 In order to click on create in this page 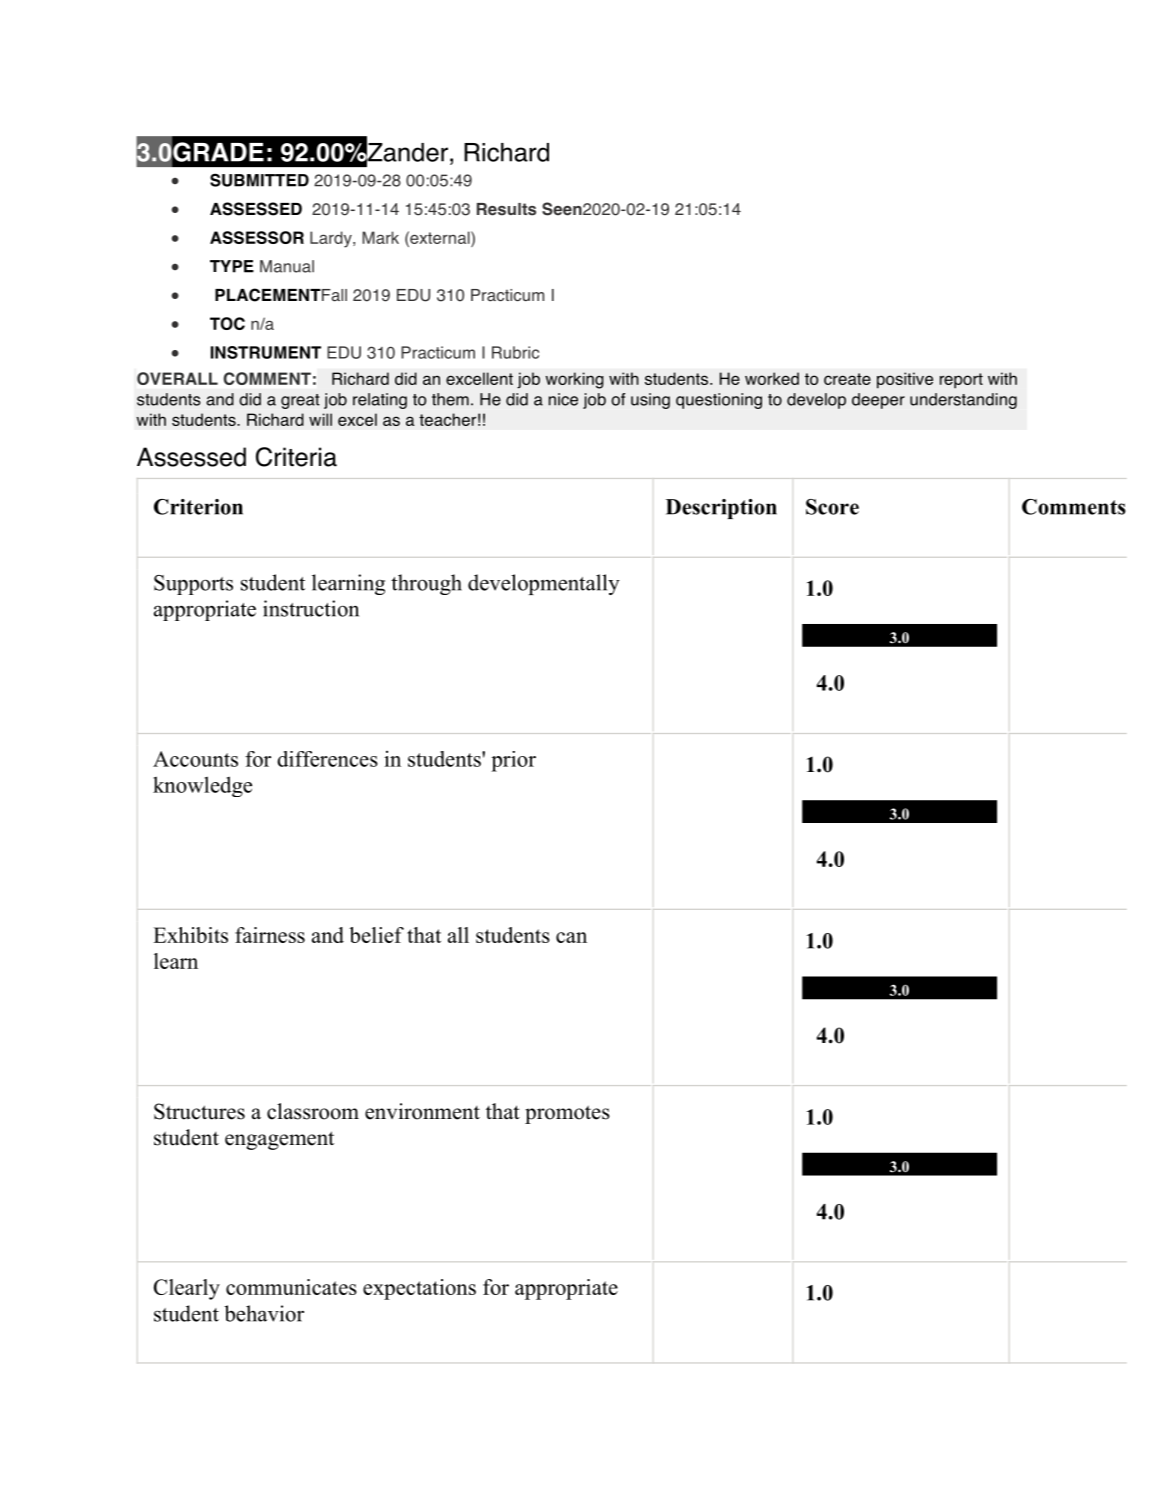, I will do `click(847, 379)`.
